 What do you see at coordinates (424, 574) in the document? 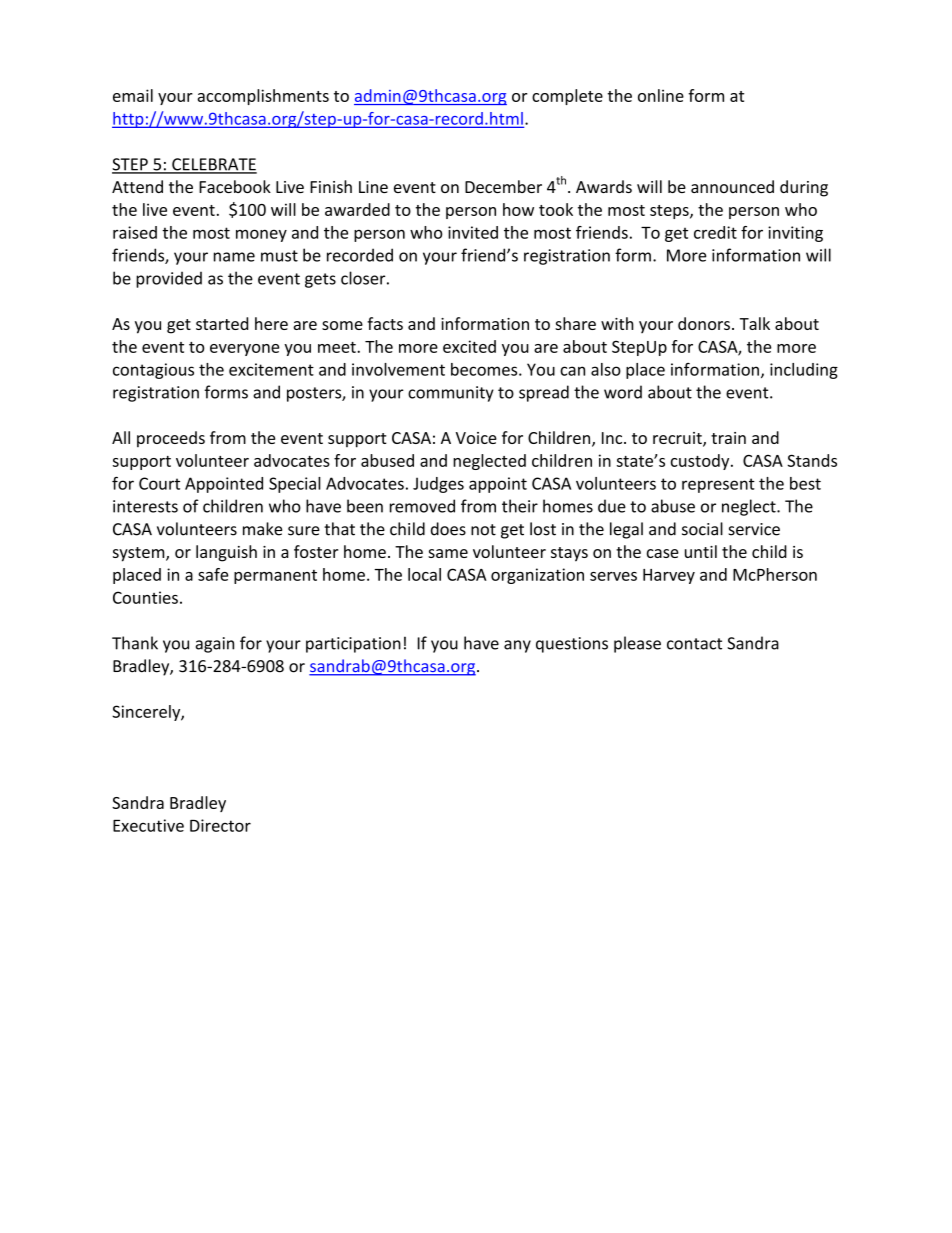
I see `local` at bounding box center [424, 574].
